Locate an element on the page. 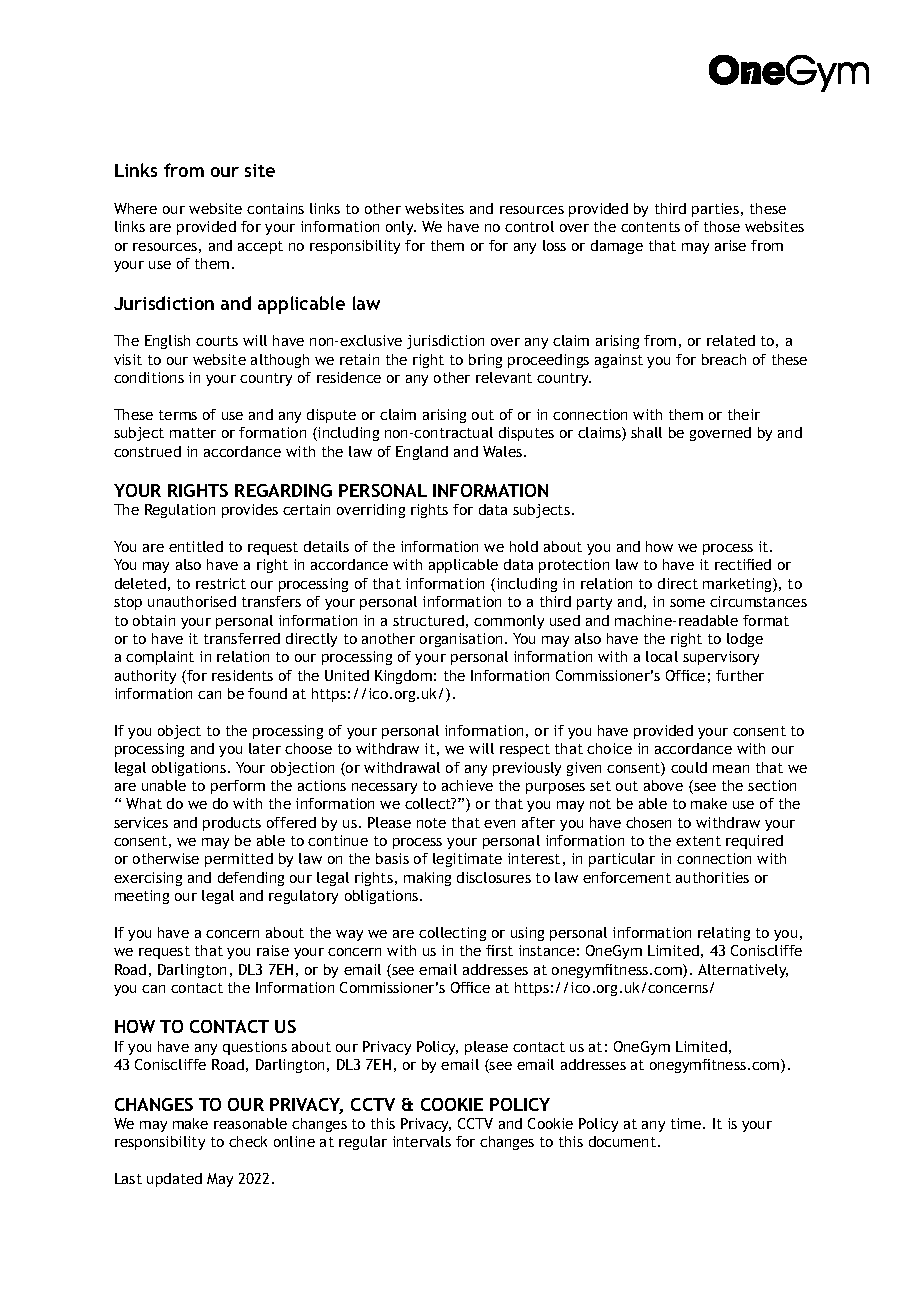 The width and height of the image is (924, 1302). time is located at coordinates (687, 1123).
